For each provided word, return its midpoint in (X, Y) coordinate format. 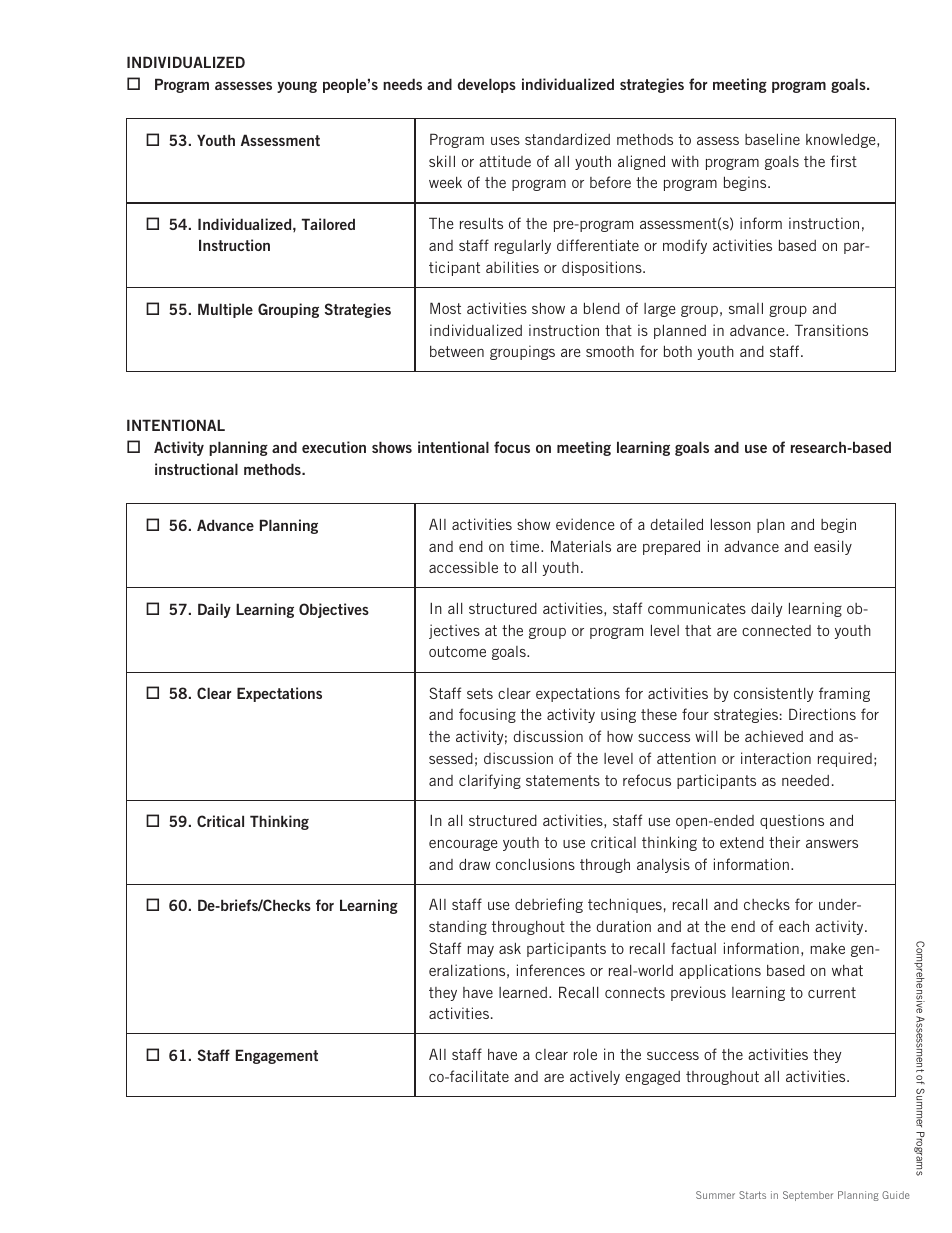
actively (595, 1077)
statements (563, 780)
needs (402, 84)
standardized (567, 139)
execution (334, 447)
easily (833, 547)
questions (792, 821)
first (843, 161)
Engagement (277, 1056)
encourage (463, 845)
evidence (585, 524)
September (808, 1196)
